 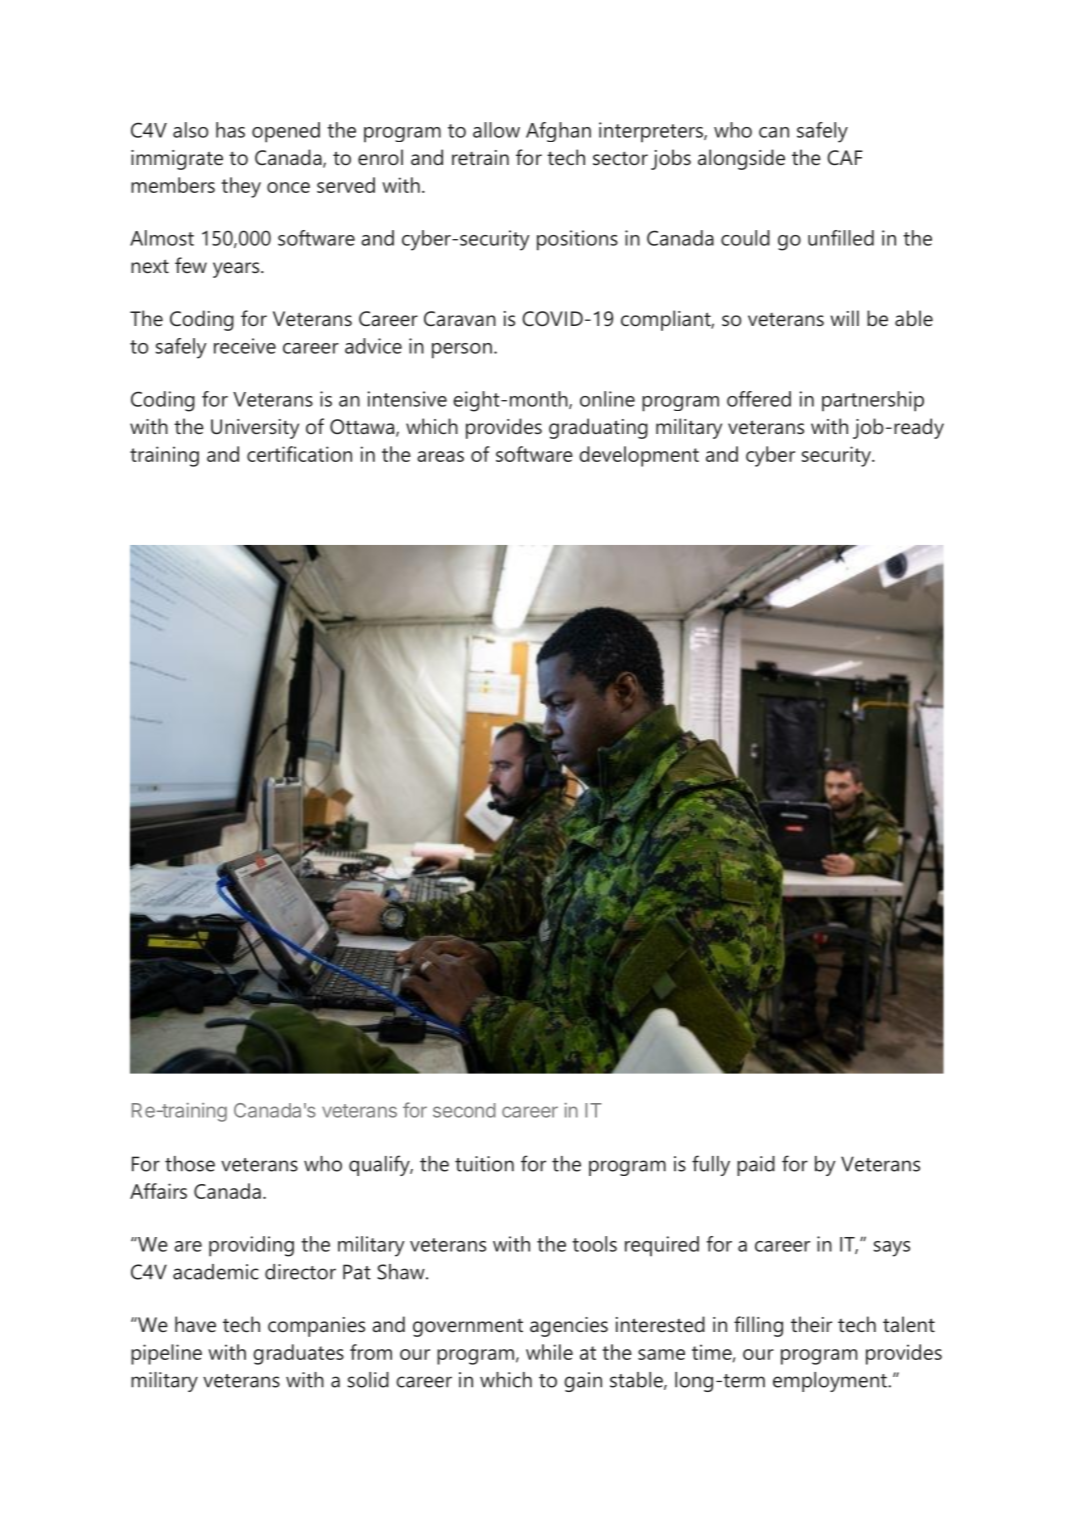 I want to click on they, so click(x=241, y=187).
